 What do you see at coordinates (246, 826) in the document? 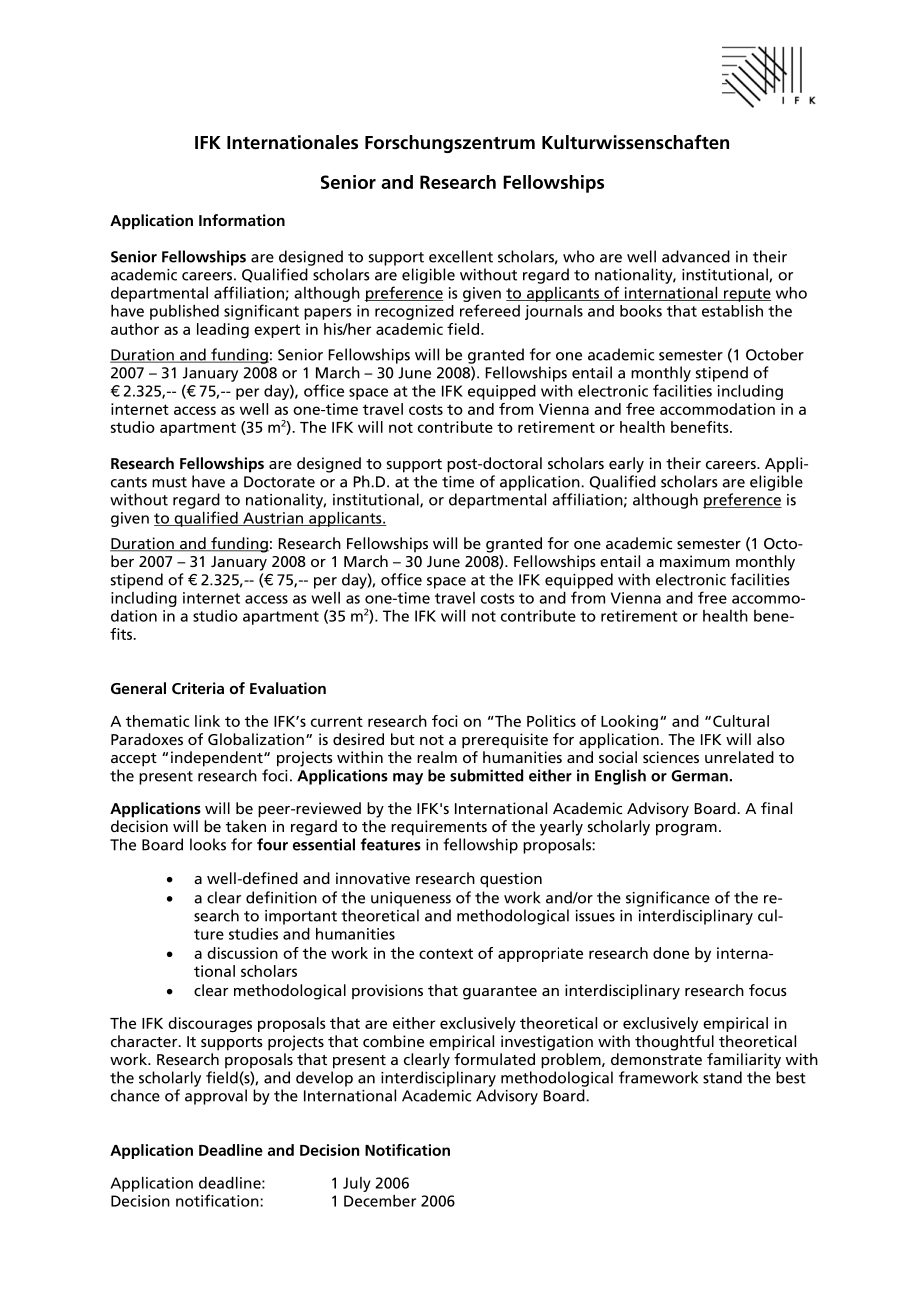
I see `taken` at bounding box center [246, 826].
